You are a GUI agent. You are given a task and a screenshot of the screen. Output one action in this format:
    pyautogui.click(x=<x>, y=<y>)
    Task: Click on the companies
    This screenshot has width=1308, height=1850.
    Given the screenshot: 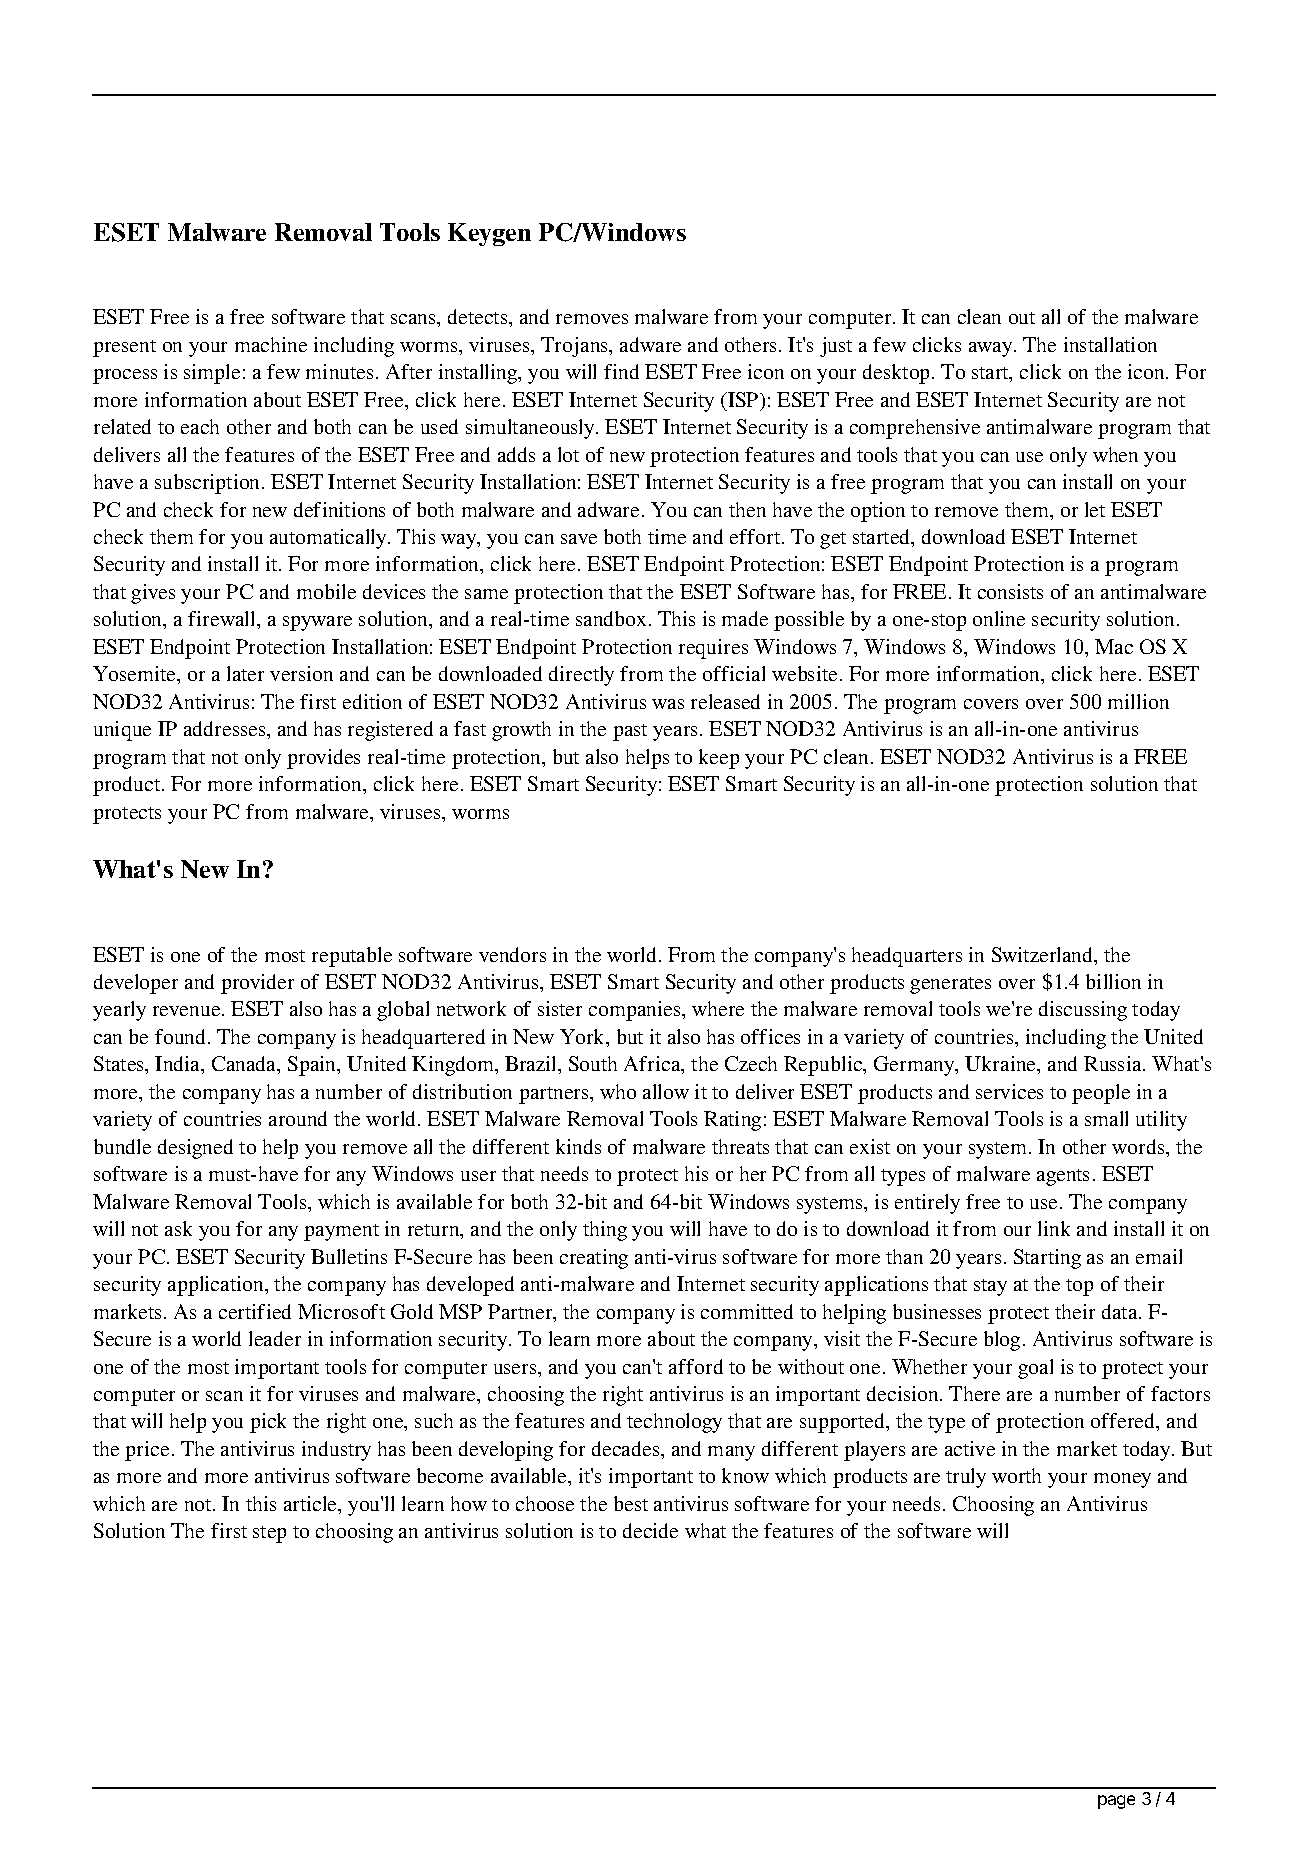 What is the action you would take?
    pyautogui.click(x=636, y=1011)
